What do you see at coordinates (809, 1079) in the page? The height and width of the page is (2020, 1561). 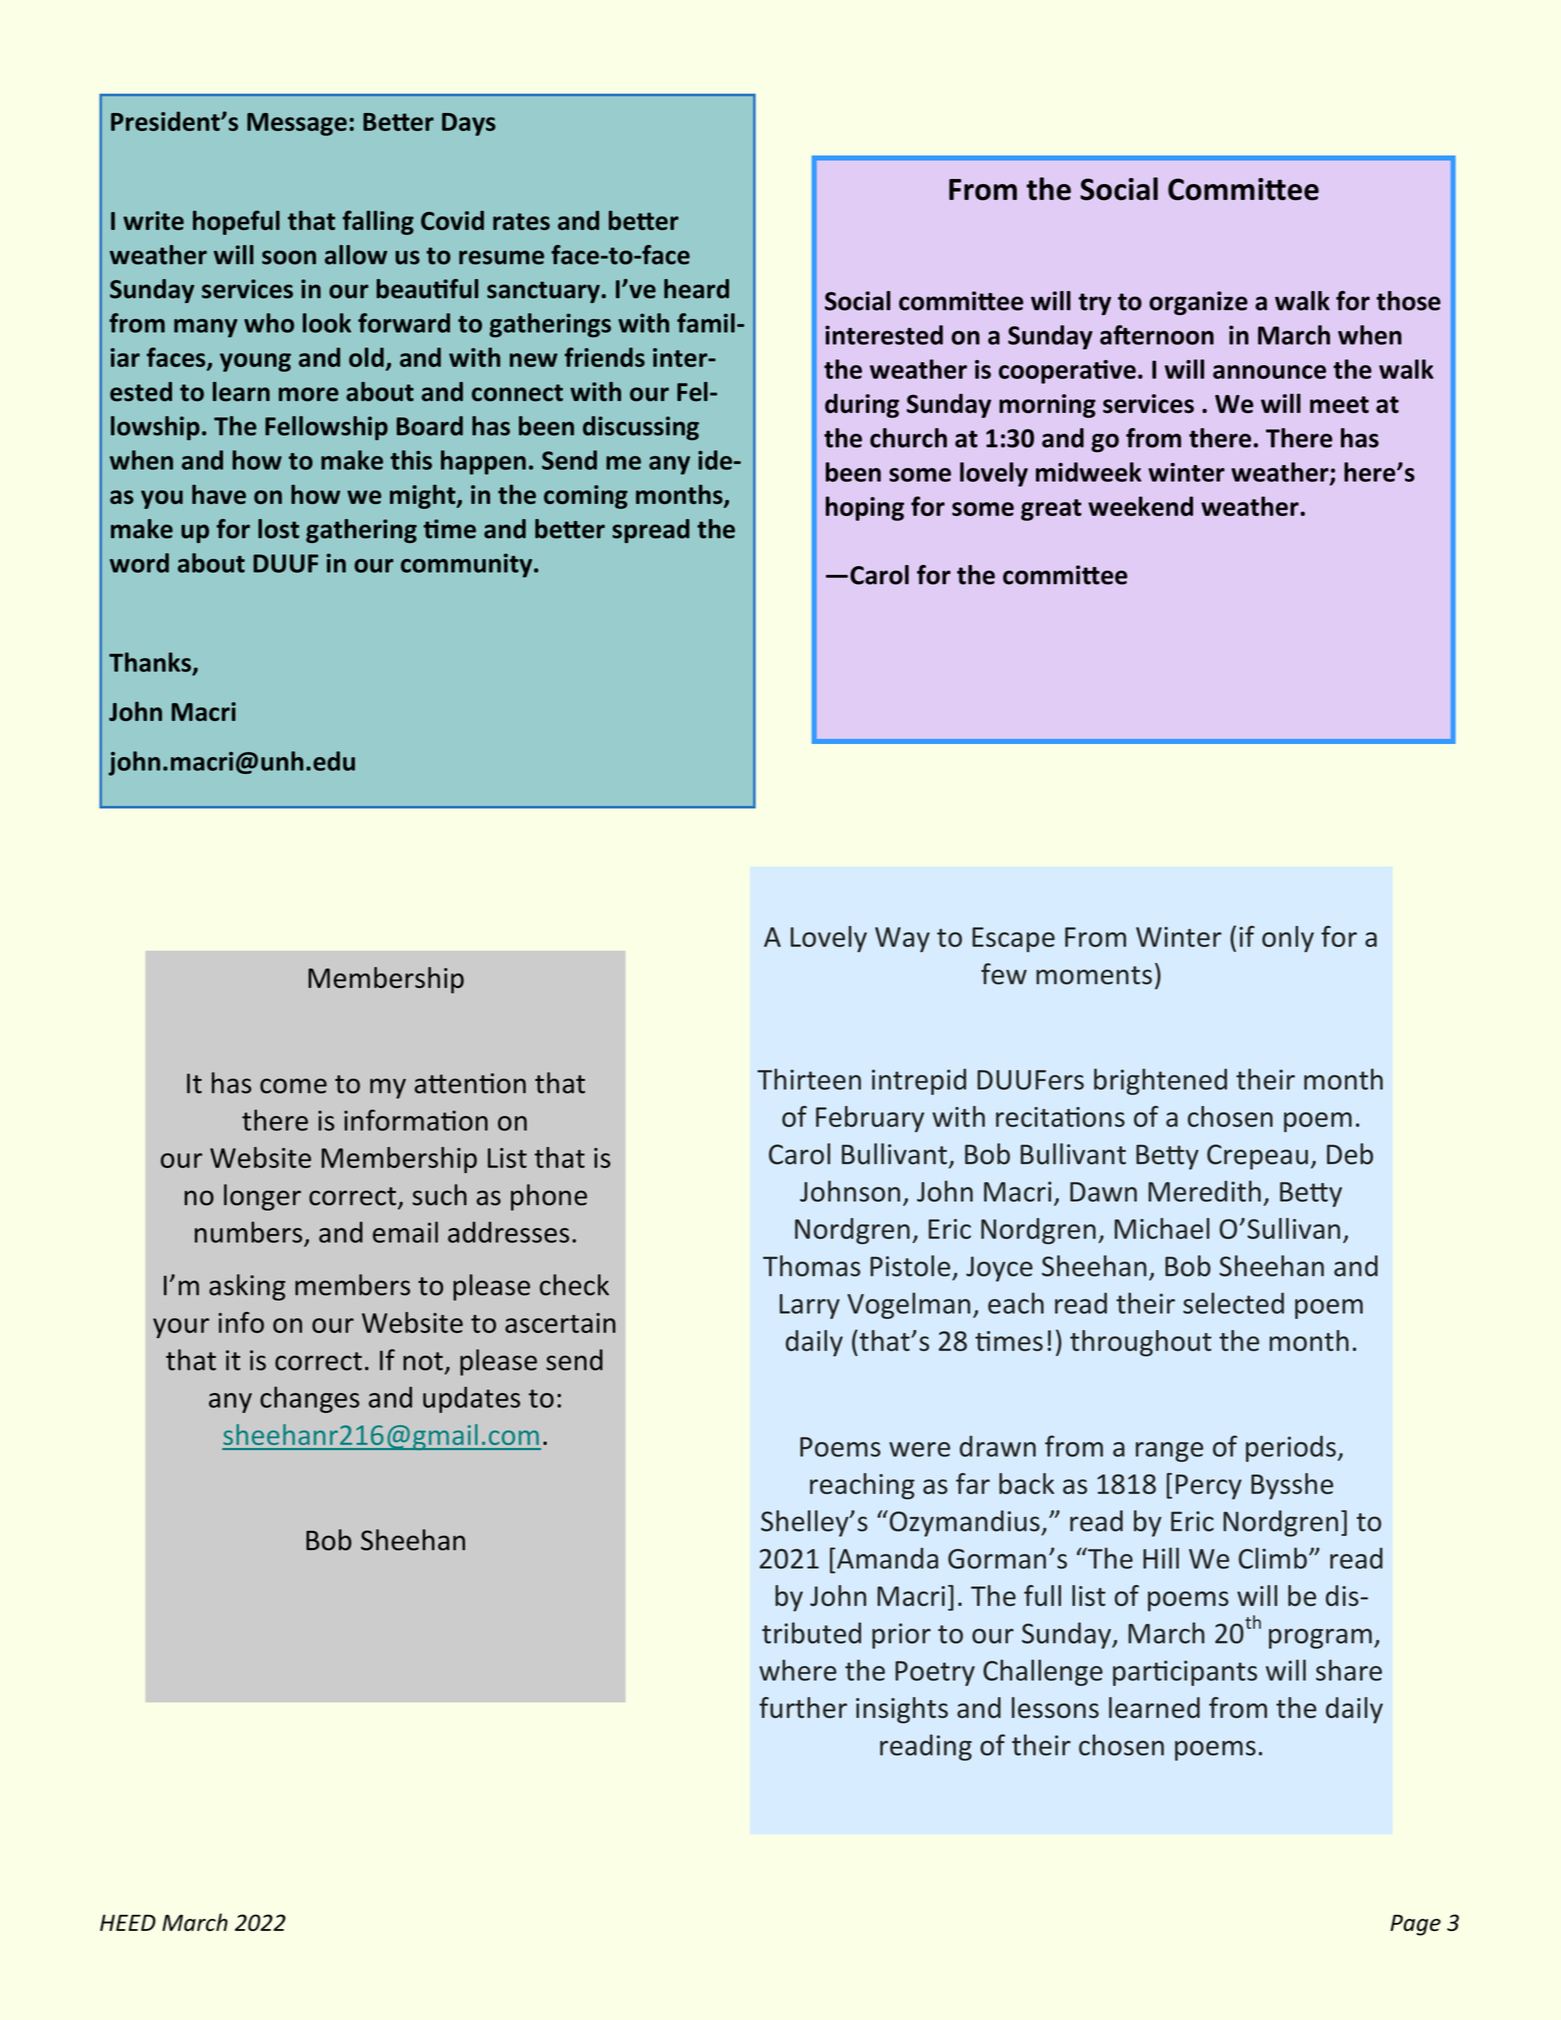 I see `Thirteen` at bounding box center [809, 1079].
